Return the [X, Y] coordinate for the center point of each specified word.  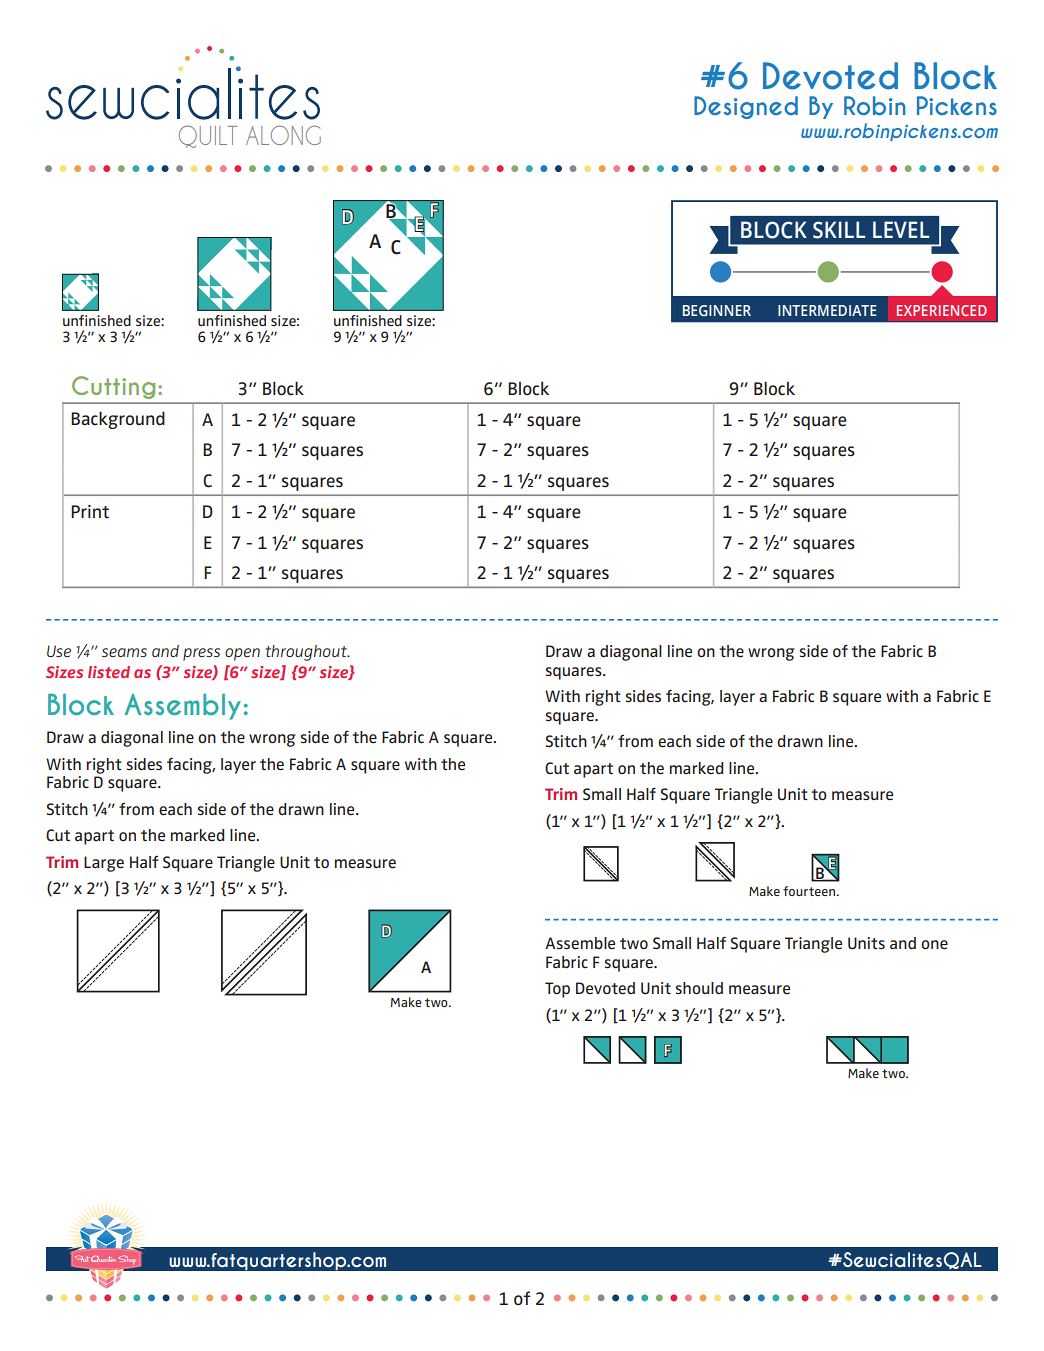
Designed [746, 107]
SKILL [839, 230]
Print [90, 512]
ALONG [283, 135]
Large [104, 864]
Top [557, 990]
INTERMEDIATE [827, 310]
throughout [307, 653]
